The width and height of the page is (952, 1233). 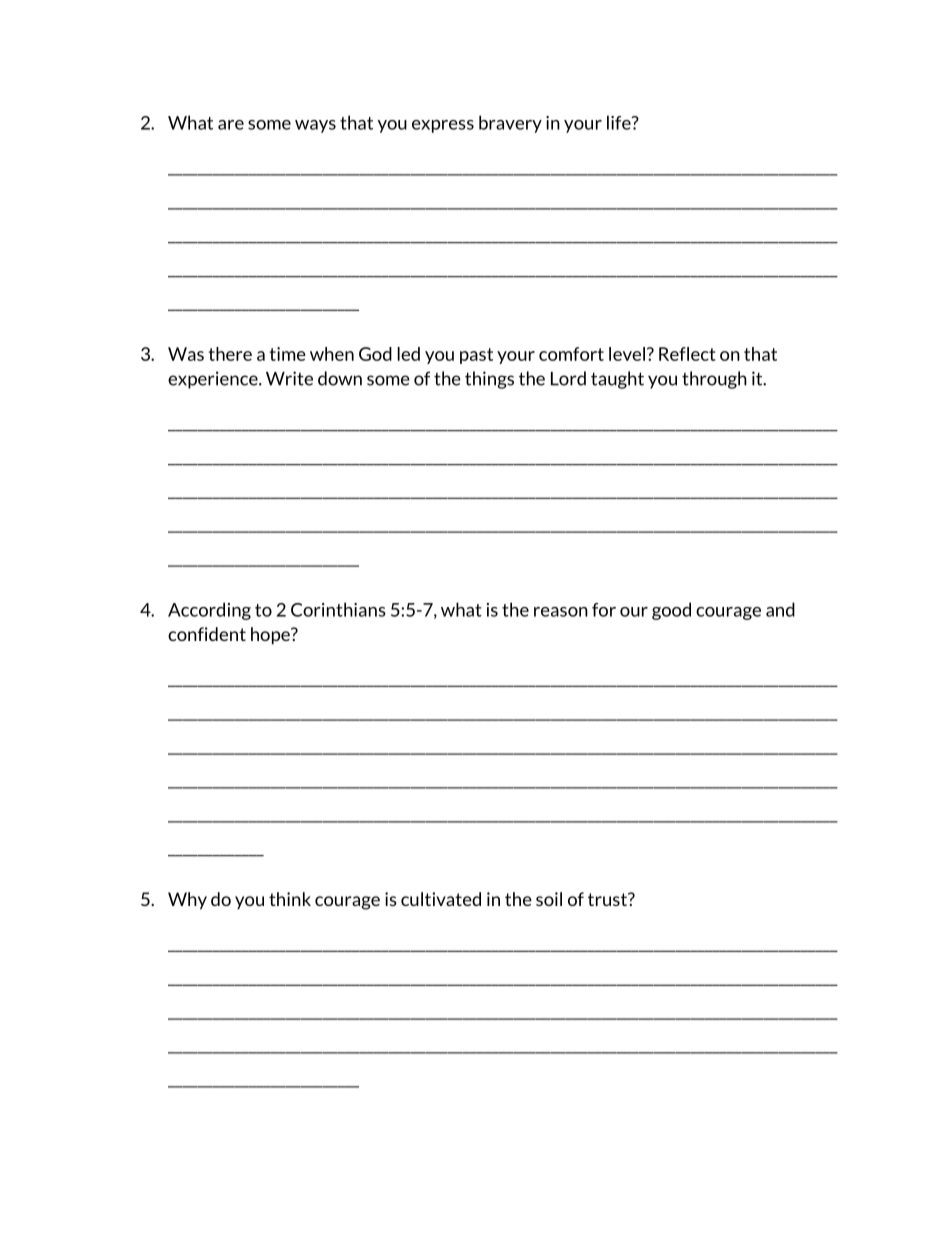 I want to click on According, so click(x=209, y=611).
